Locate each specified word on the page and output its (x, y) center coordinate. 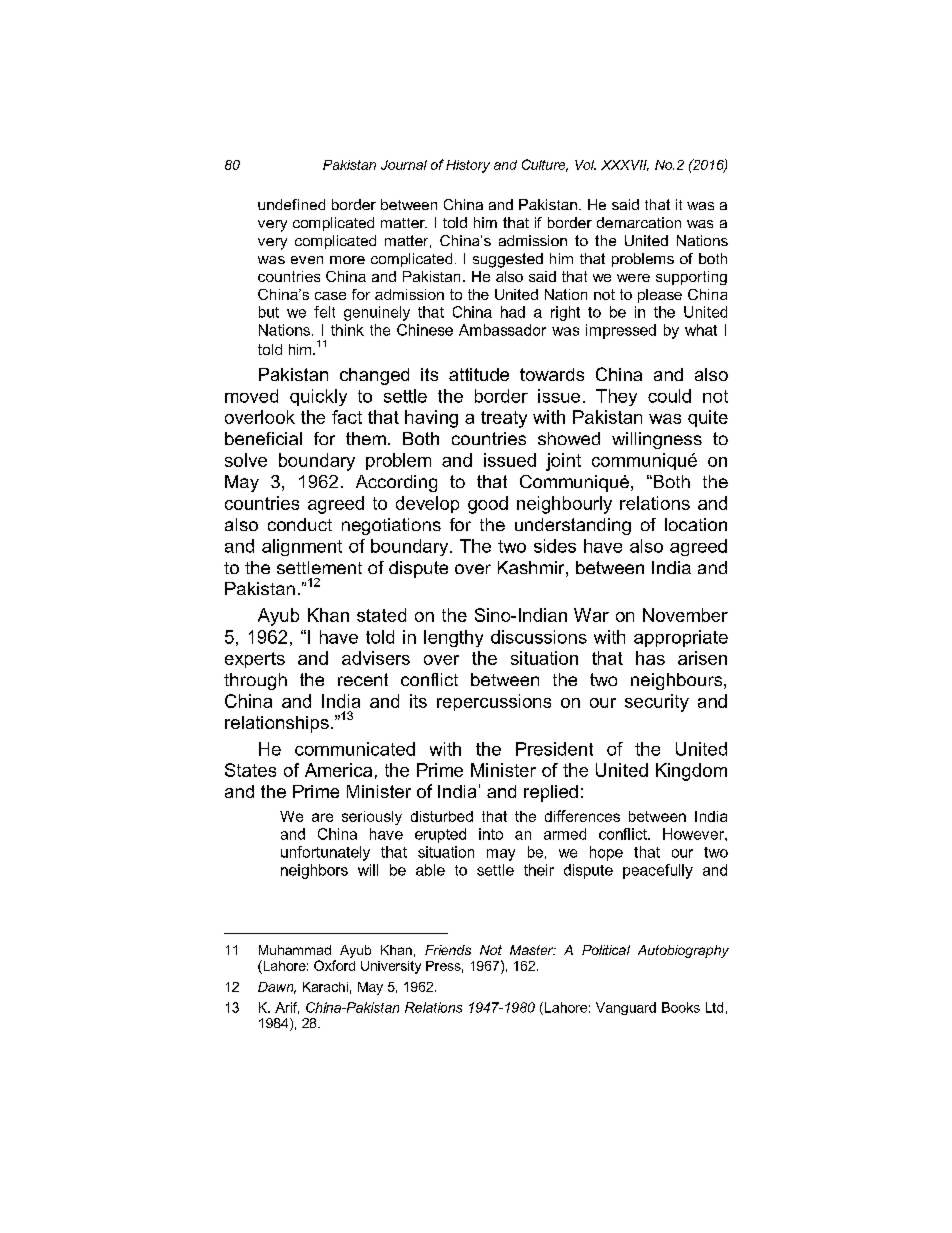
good (488, 505)
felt (324, 312)
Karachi (325, 987)
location (696, 524)
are (322, 817)
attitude (479, 374)
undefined (291, 204)
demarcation (639, 222)
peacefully (658, 871)
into (491, 834)
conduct (300, 524)
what (701, 330)
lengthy (453, 638)
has (650, 658)
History (468, 166)
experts (255, 660)
